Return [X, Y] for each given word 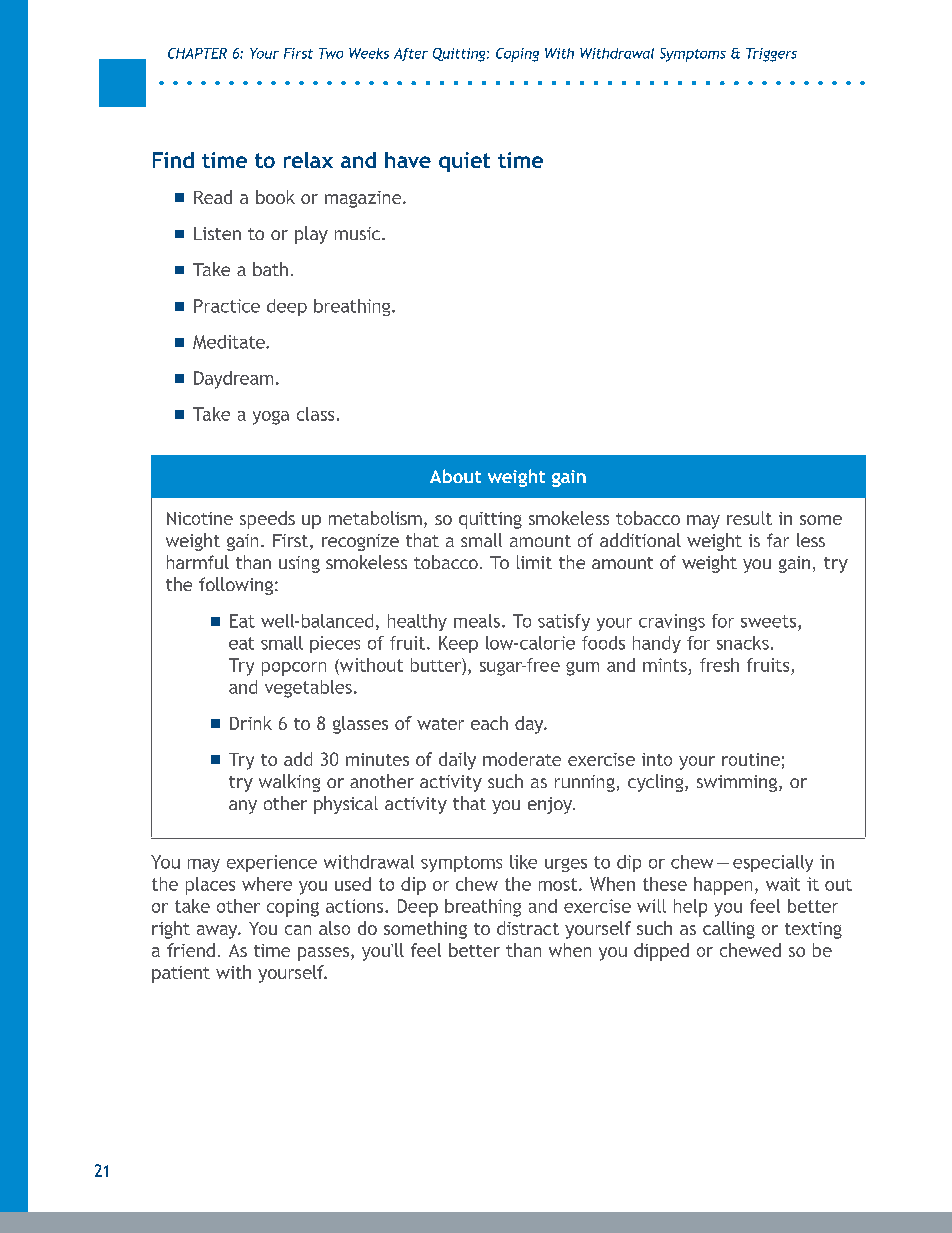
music [359, 233]
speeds [267, 520]
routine [751, 759]
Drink [251, 723]
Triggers [771, 55]
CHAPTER [197, 53]
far [778, 540]
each [489, 723]
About [455, 476]
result [749, 518]
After [411, 54]
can [298, 930]
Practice [227, 306]
